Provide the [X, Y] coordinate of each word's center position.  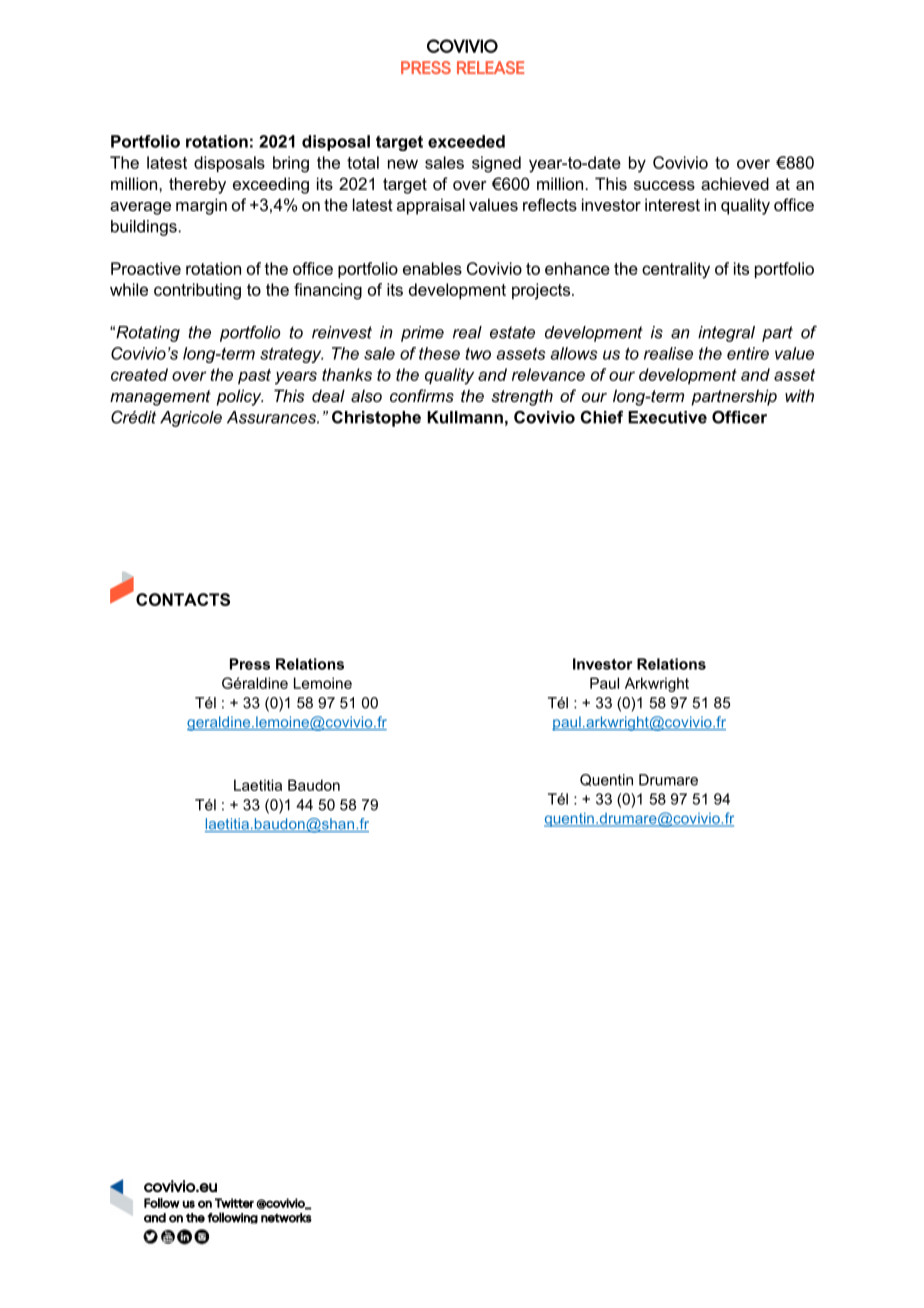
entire [748, 353]
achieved [735, 183]
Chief [602, 417]
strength [522, 397]
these [439, 353]
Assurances [273, 417]
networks [286, 1218]
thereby [197, 185]
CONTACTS [183, 599]
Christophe [376, 418]
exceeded [466, 141]
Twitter [234, 1203]
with [799, 395]
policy [239, 397]
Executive [667, 417]
